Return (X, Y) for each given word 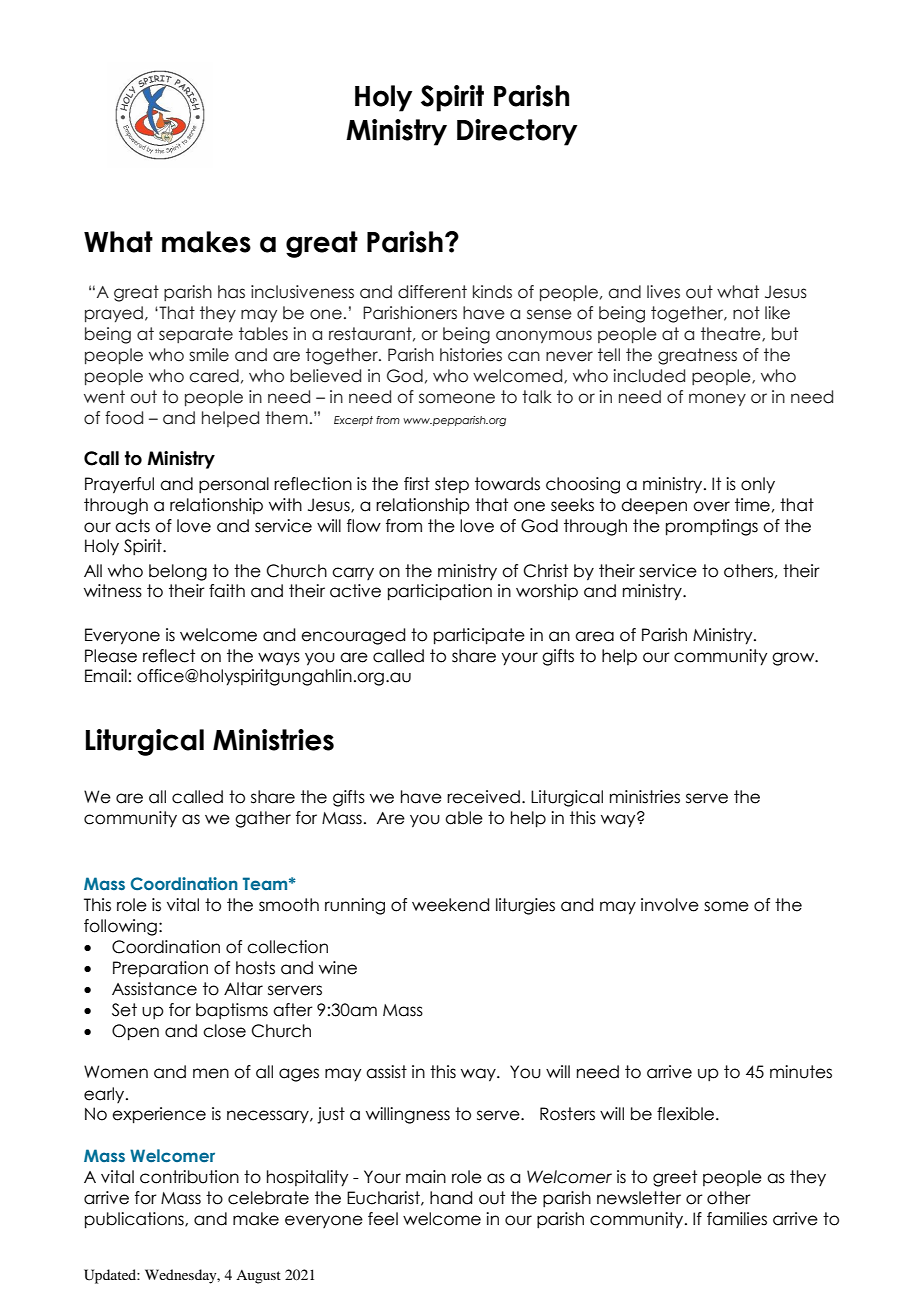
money (717, 399)
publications (135, 1220)
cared (214, 376)
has (231, 292)
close (224, 1031)
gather (263, 819)
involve (670, 905)
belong (178, 572)
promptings (712, 527)
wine (338, 968)
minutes (801, 1072)
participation (440, 592)
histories (471, 355)
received (483, 797)
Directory (517, 132)
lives (663, 292)
